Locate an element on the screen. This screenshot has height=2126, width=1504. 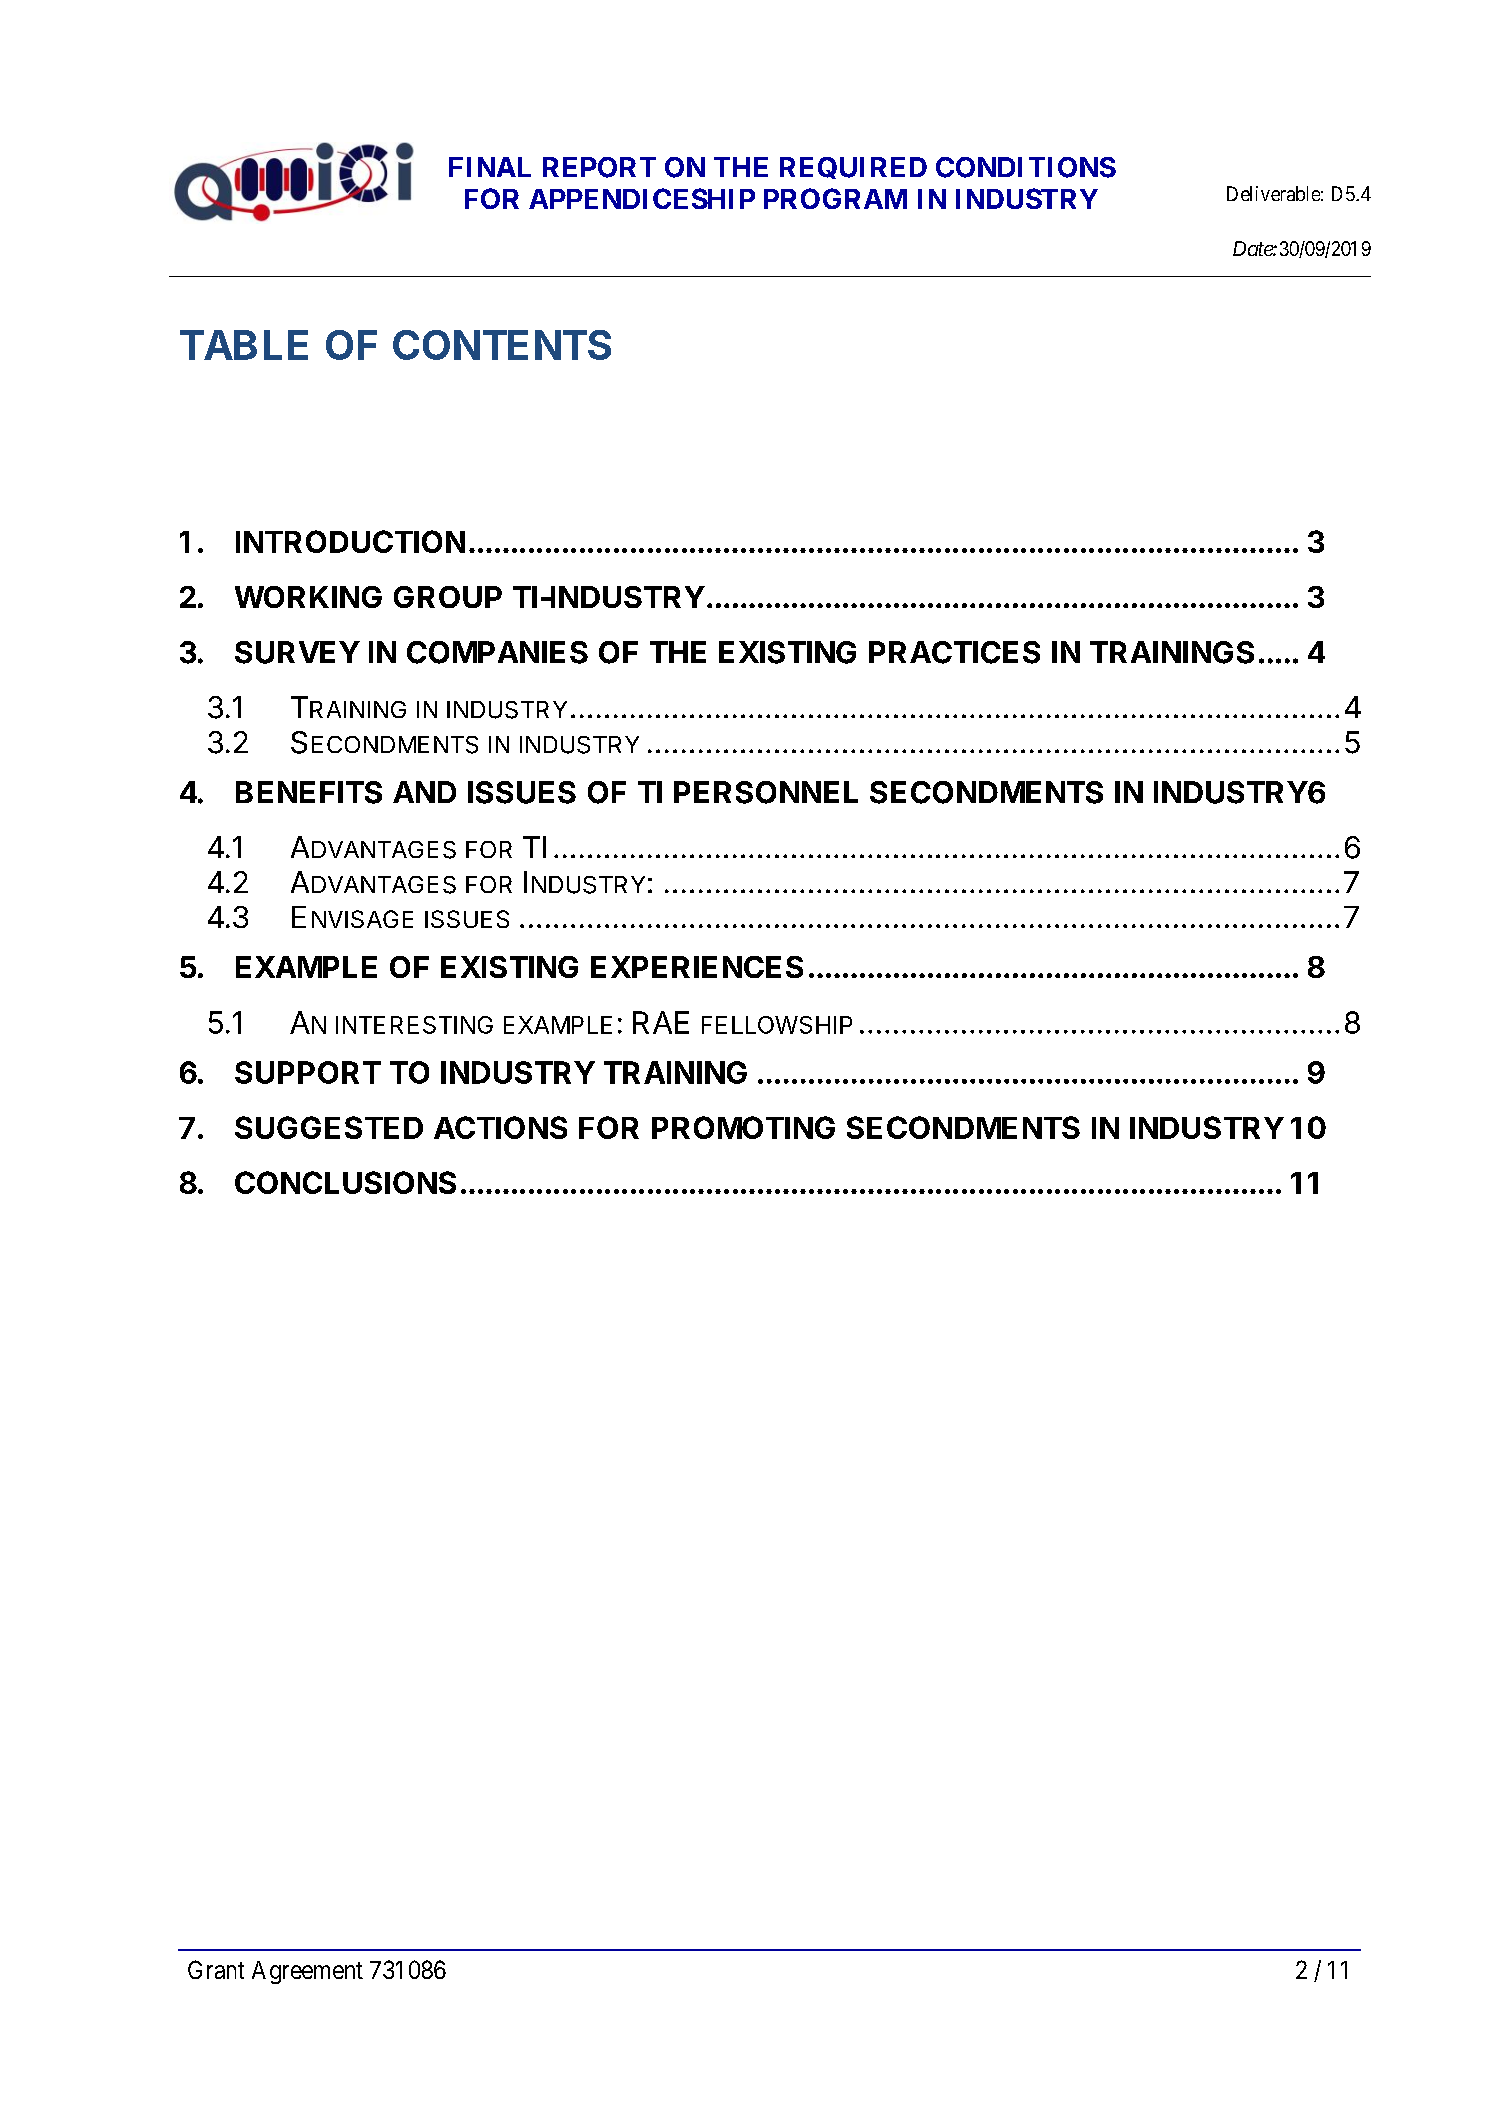
REPORT is located at coordinates (599, 167).
